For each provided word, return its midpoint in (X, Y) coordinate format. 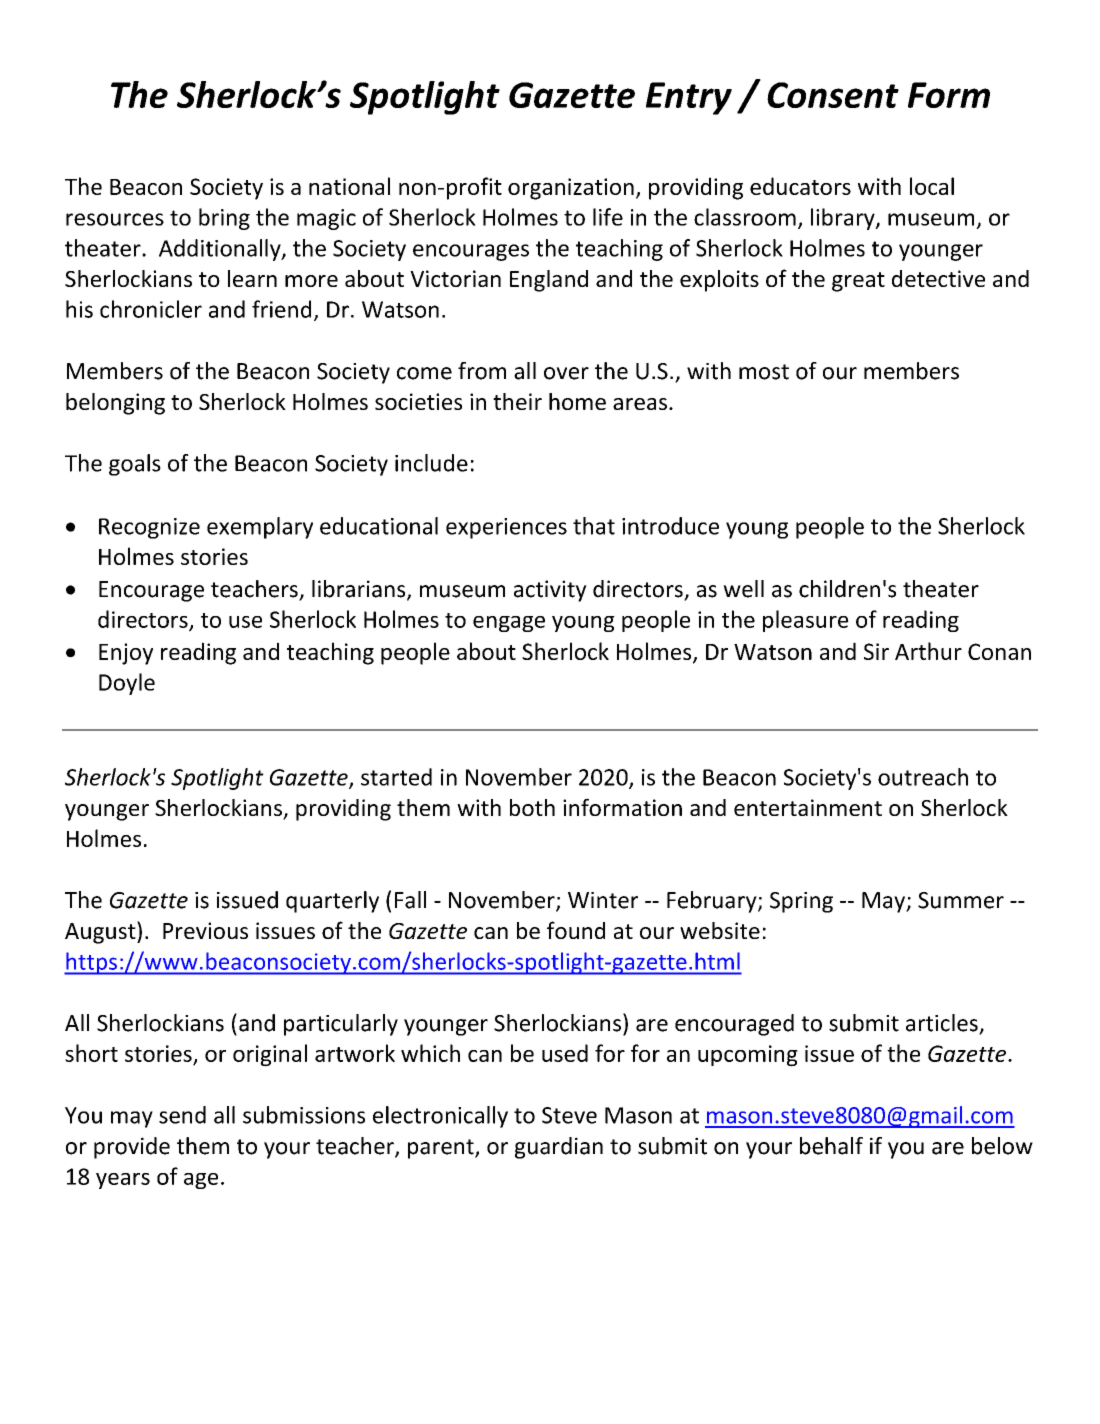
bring (224, 219)
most (764, 372)
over (566, 373)
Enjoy (126, 654)
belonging (115, 404)
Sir (876, 651)
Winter (603, 900)
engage (509, 624)
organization (571, 189)
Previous (205, 930)
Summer (961, 900)
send (182, 1115)
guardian (559, 1148)
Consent (833, 95)
